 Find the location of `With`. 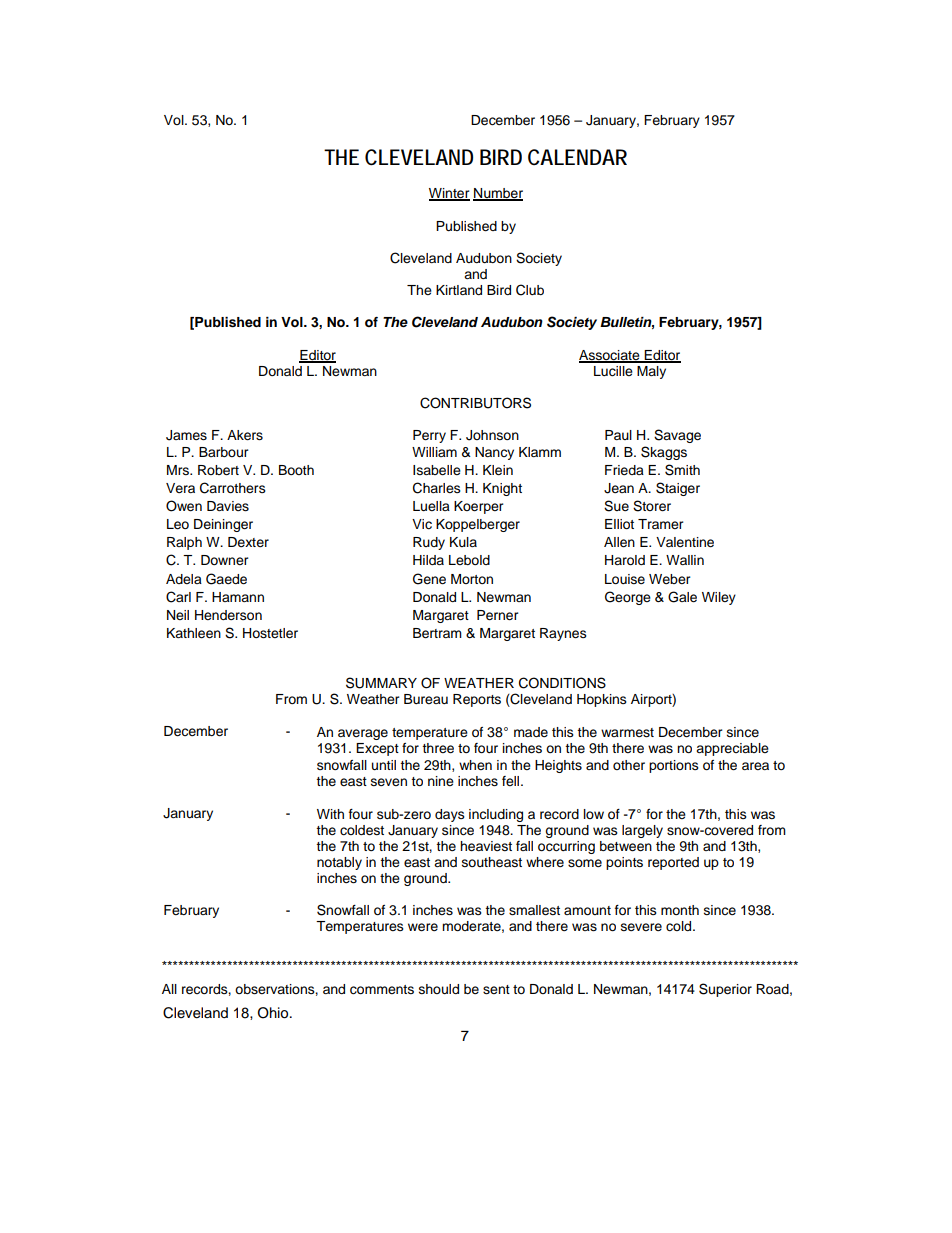

With is located at coordinates (330, 814).
